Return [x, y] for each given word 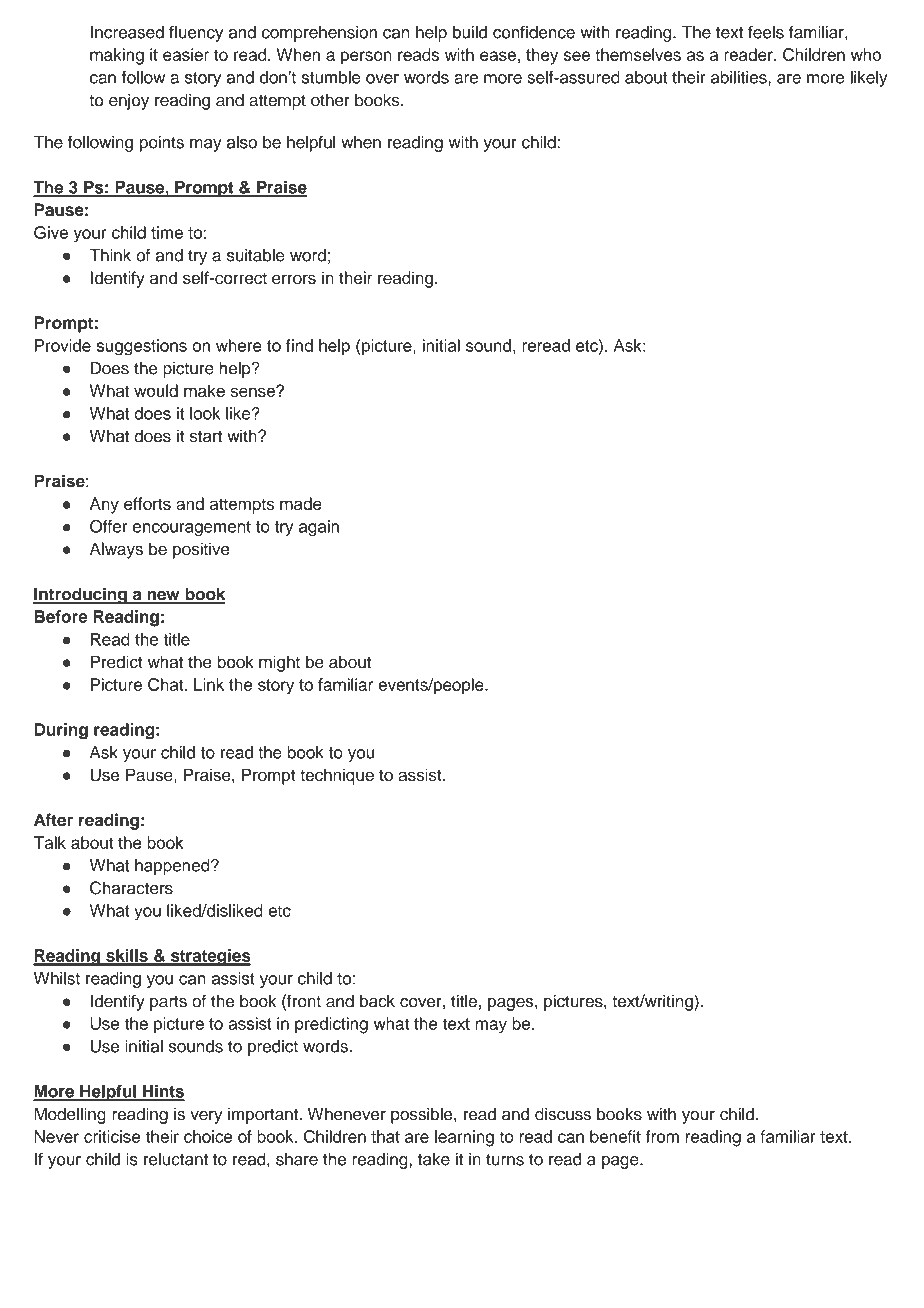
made [301, 503]
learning [464, 1138]
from [662, 1136]
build [470, 32]
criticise [112, 1136]
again [319, 528]
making [117, 56]
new [163, 596]
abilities [740, 77]
